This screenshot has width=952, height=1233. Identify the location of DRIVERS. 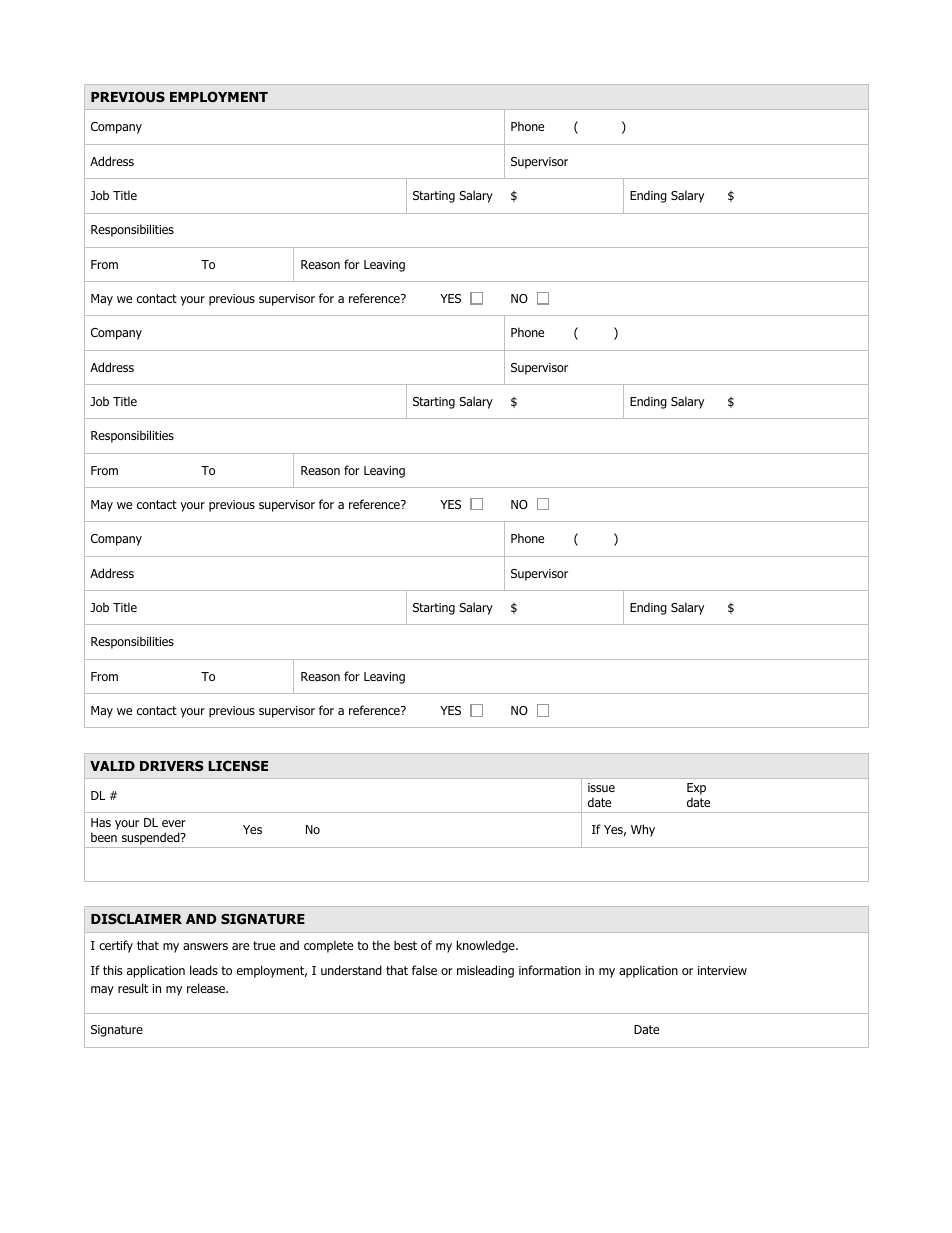
(171, 766).
